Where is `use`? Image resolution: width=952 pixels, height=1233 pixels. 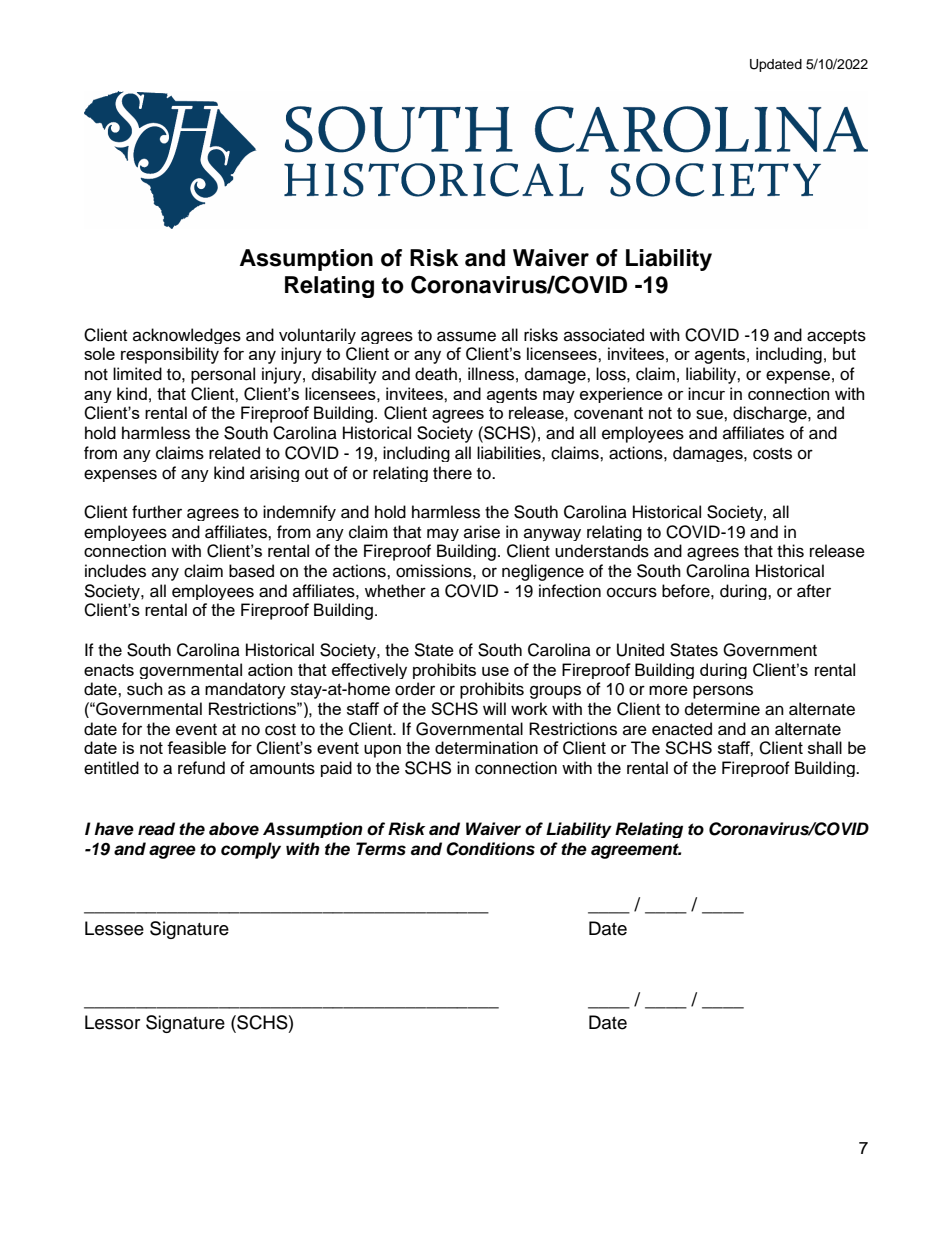
use is located at coordinates (495, 671).
